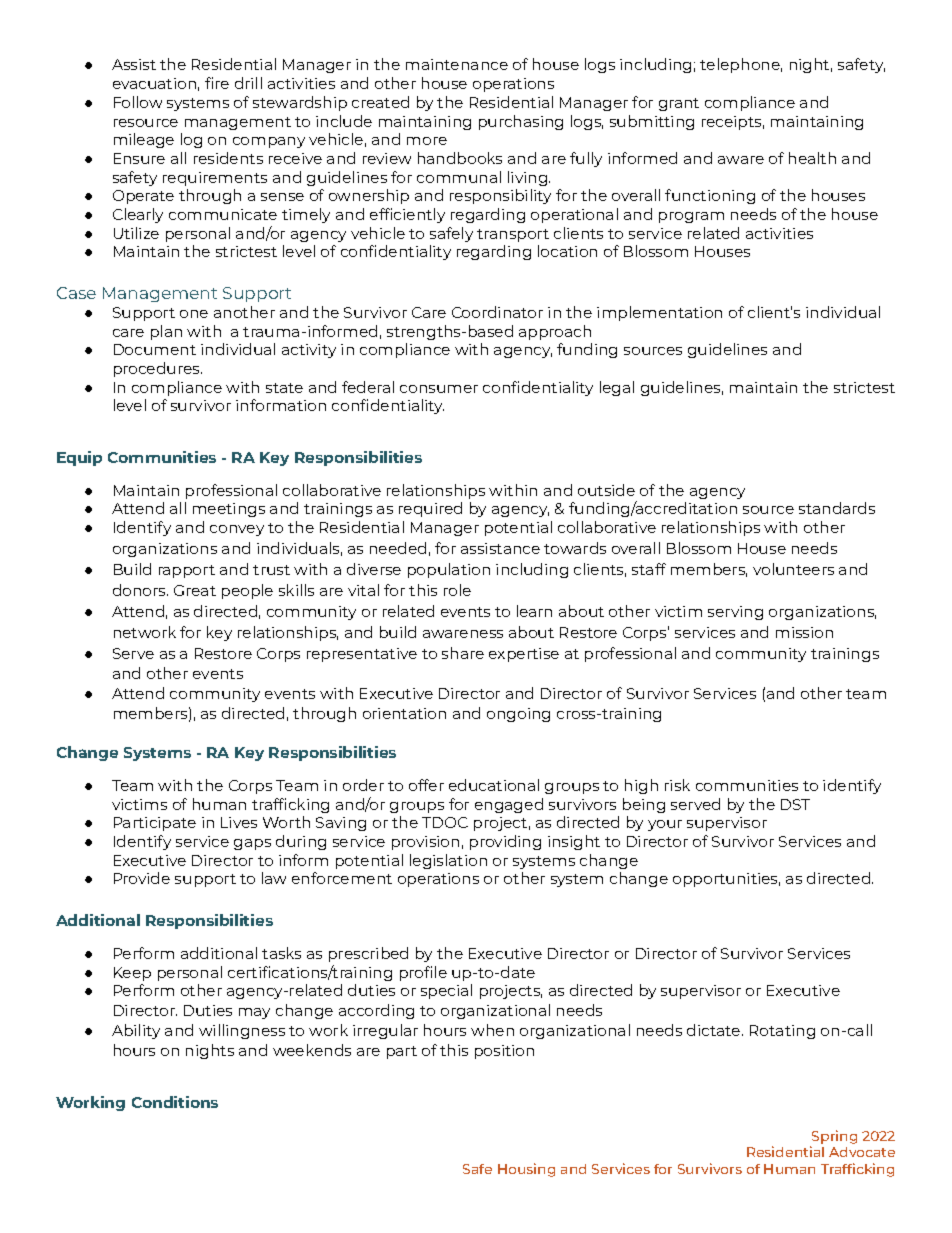 The image size is (952, 1233). What do you see at coordinates (195, 590) in the screenshot?
I see `Great` at bounding box center [195, 590].
